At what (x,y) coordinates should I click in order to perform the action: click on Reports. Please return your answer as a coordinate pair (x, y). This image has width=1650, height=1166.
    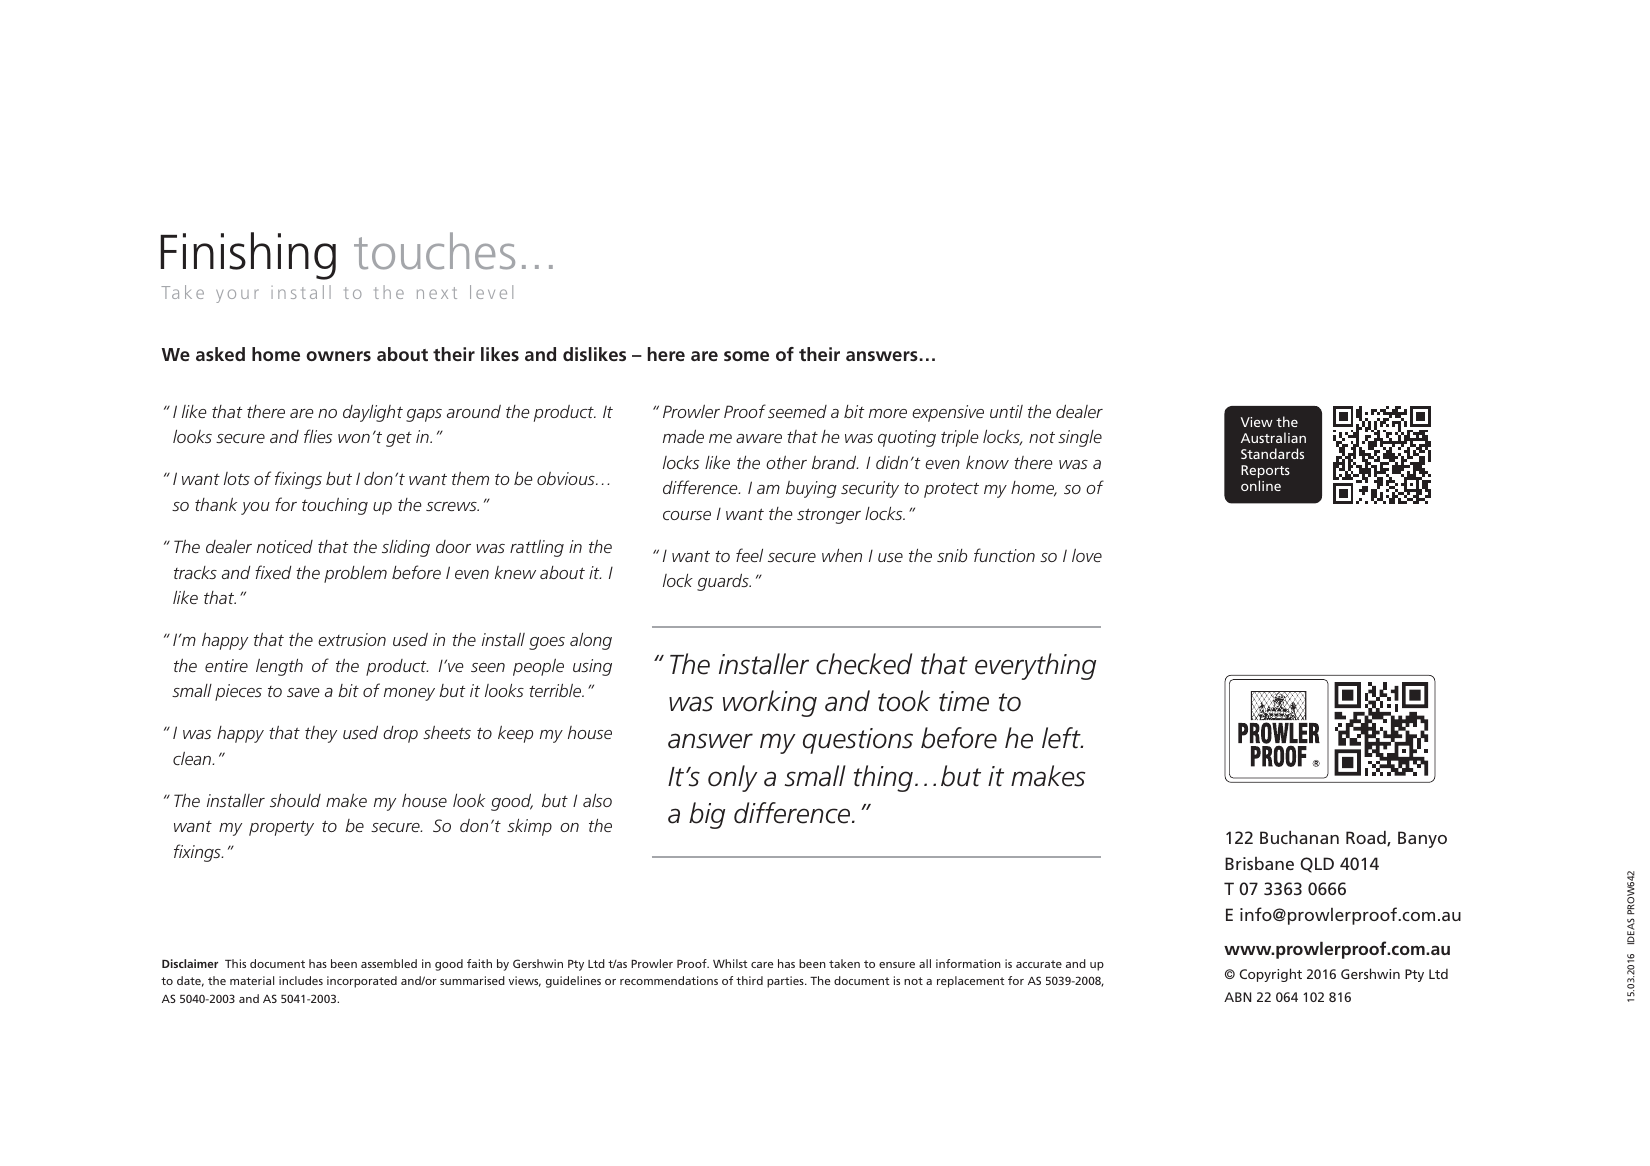
    Looking at the image, I should click on (1265, 473).
